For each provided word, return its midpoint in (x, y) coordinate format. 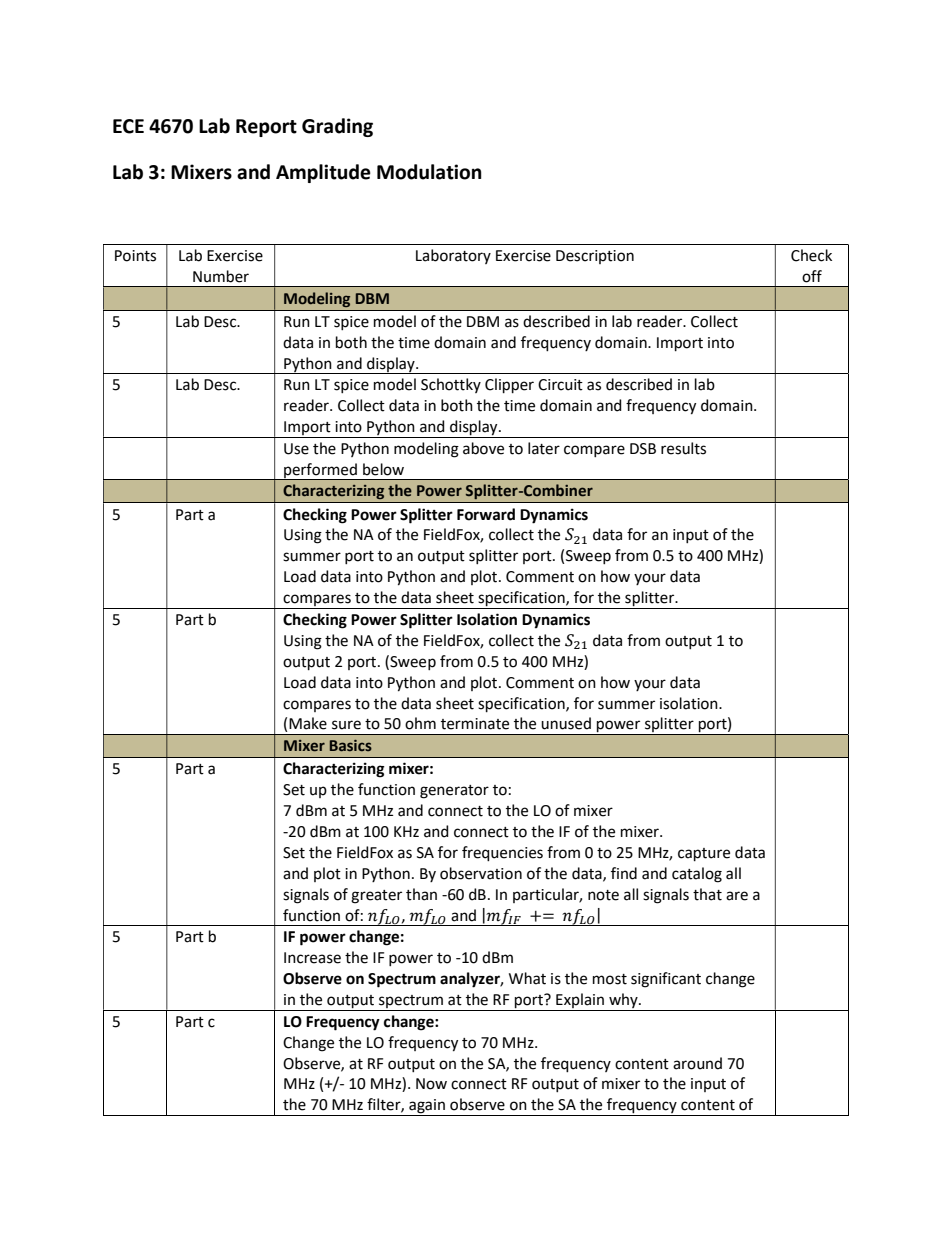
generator (454, 792)
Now (431, 1084)
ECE (128, 126)
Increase (312, 958)
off (812, 276)
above (483, 448)
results (683, 448)
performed (320, 471)
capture (704, 854)
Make (308, 723)
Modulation (429, 172)
